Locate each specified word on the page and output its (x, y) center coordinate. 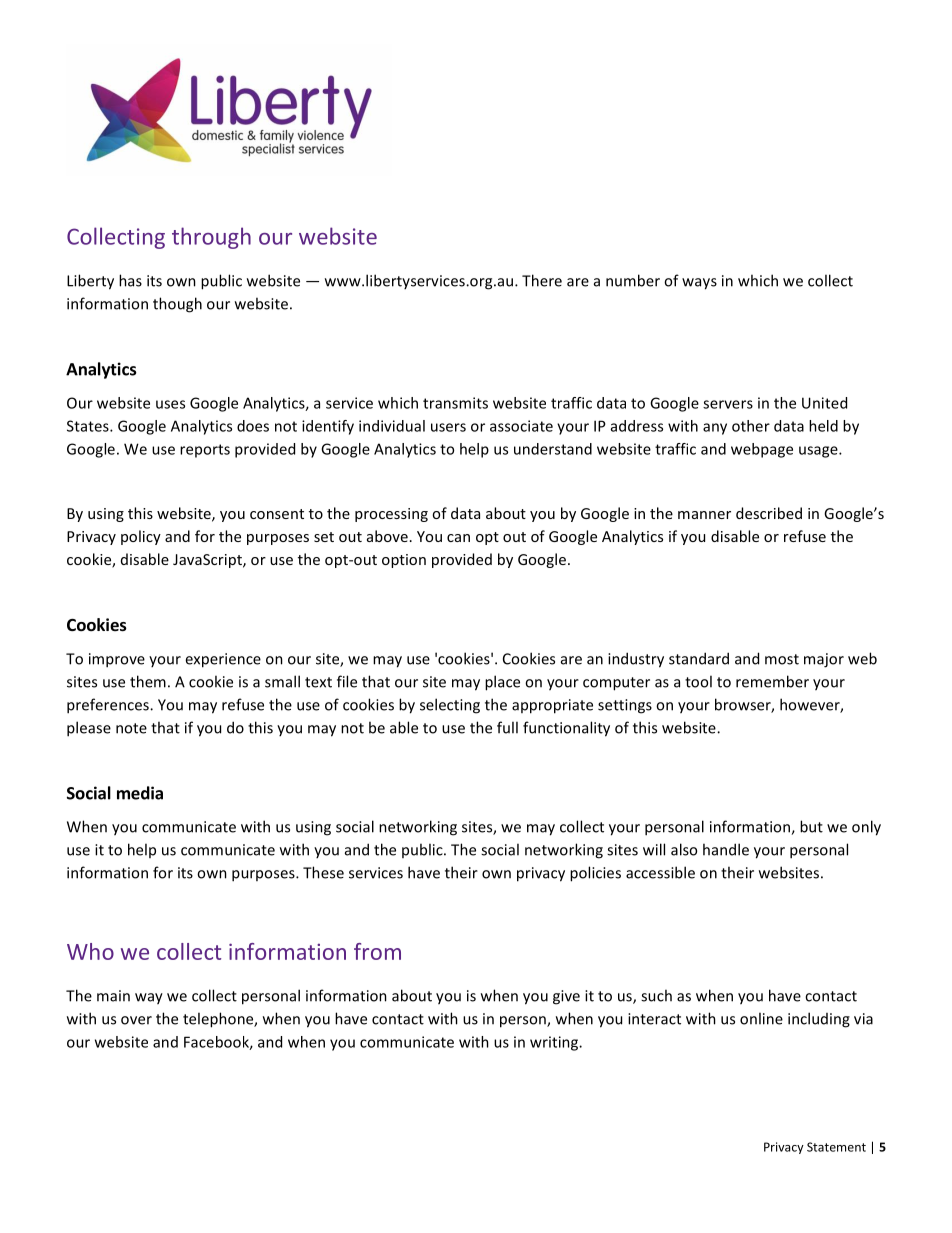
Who (90, 951)
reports (205, 451)
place (502, 683)
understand (553, 449)
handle (726, 849)
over (136, 1020)
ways (699, 284)
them (148, 681)
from (377, 951)
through (211, 238)
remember (772, 681)
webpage (762, 450)
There (542, 280)
